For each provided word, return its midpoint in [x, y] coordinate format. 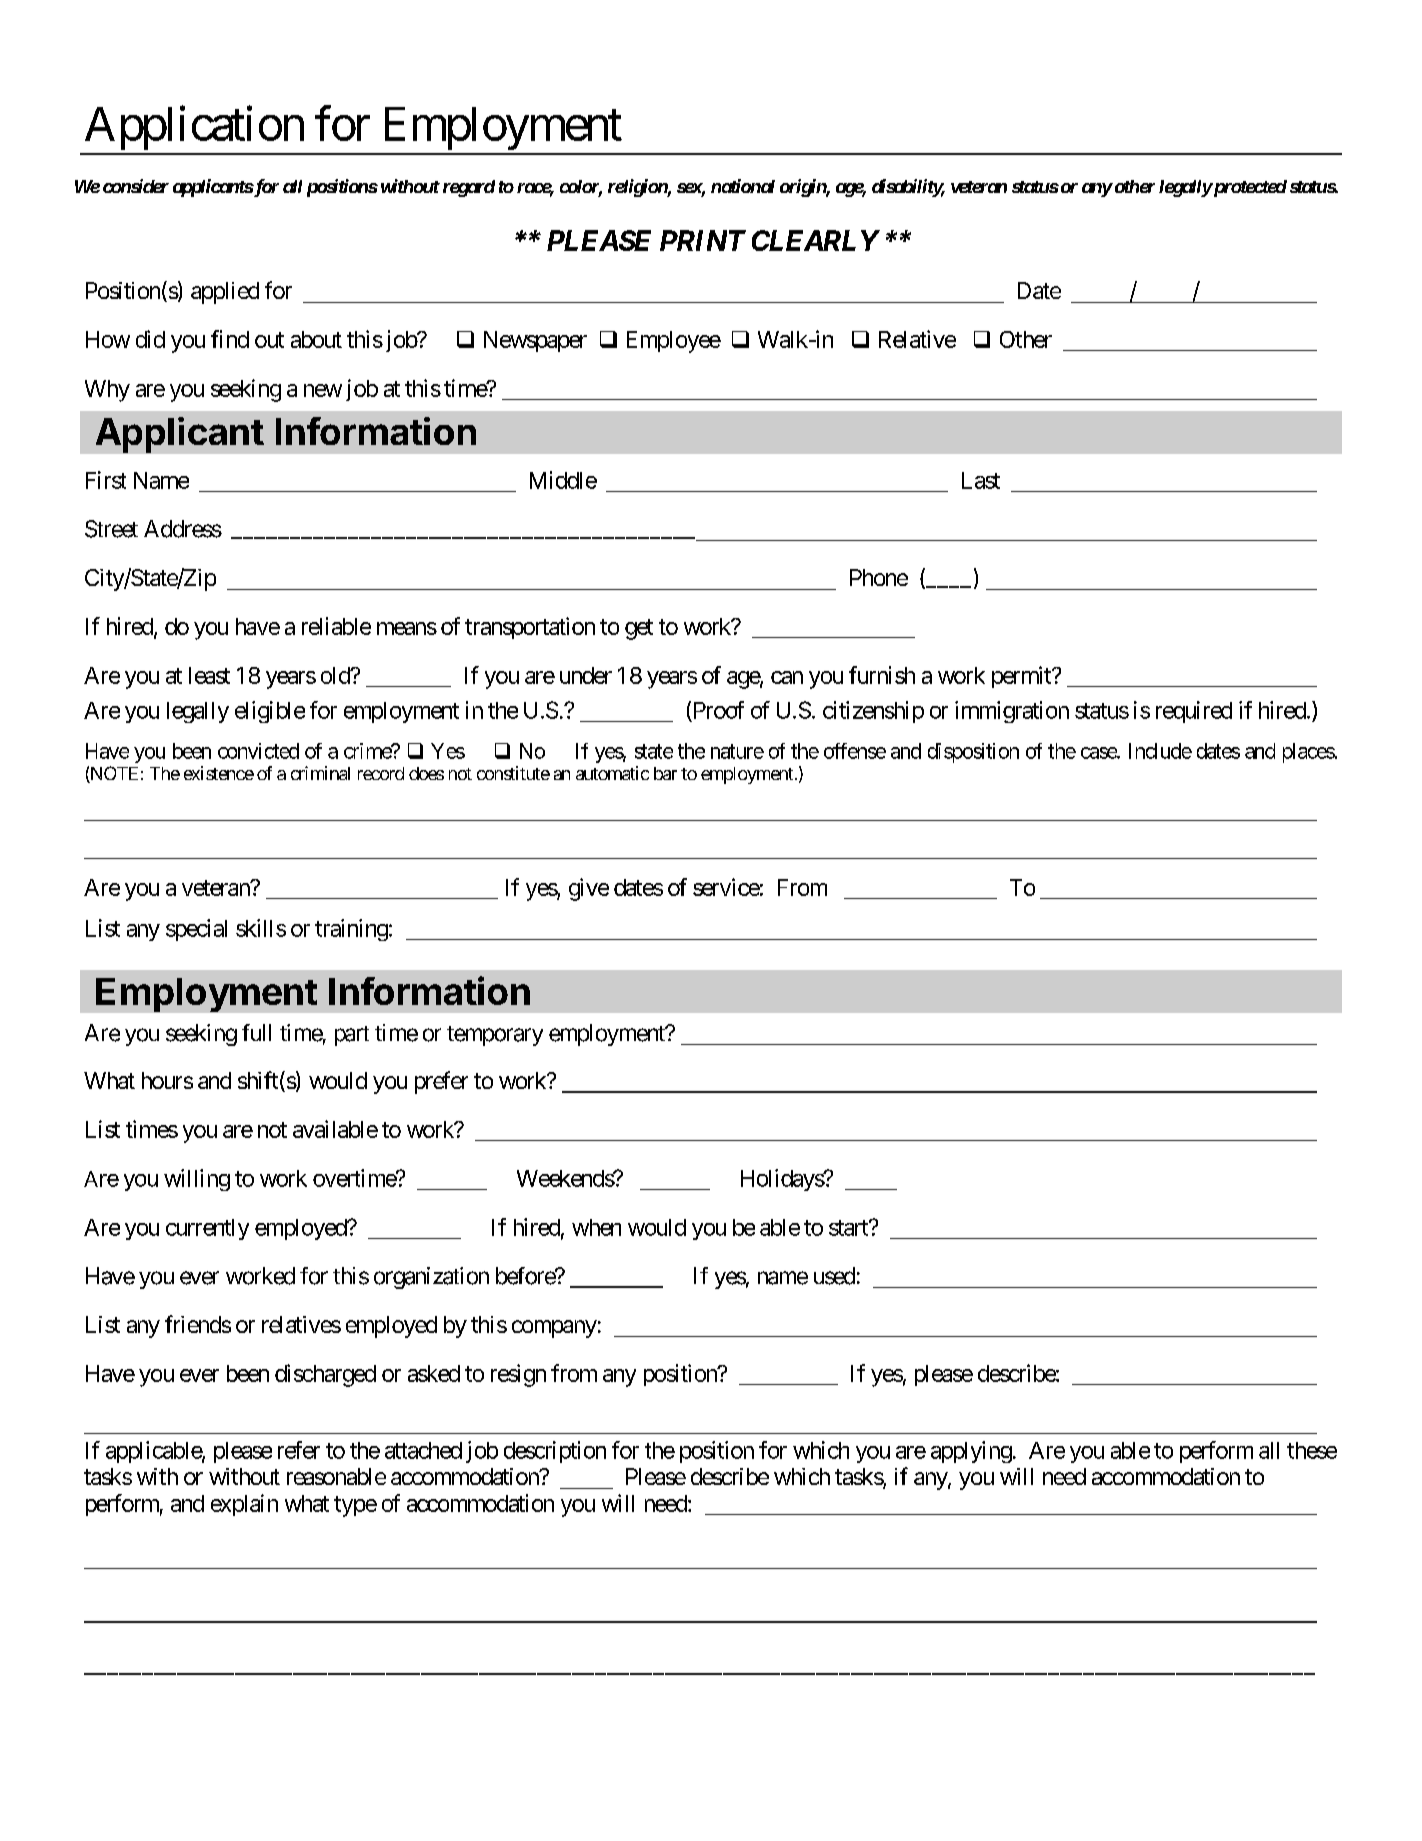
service [726, 887]
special [196, 930]
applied [225, 293]
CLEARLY [815, 240]
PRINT [703, 240]
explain [244, 1505]
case [1099, 753]
